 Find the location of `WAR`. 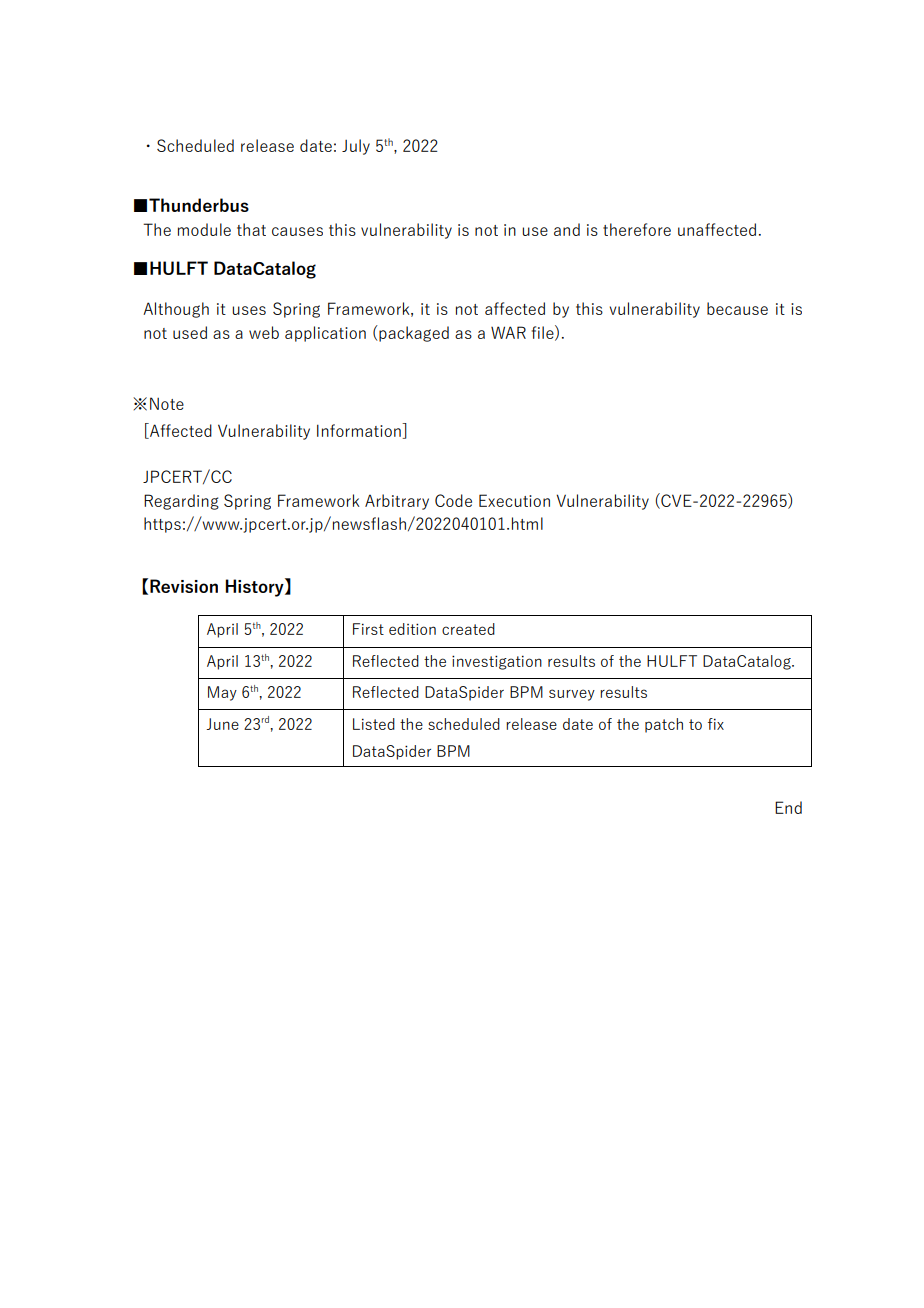

WAR is located at coordinates (508, 332).
